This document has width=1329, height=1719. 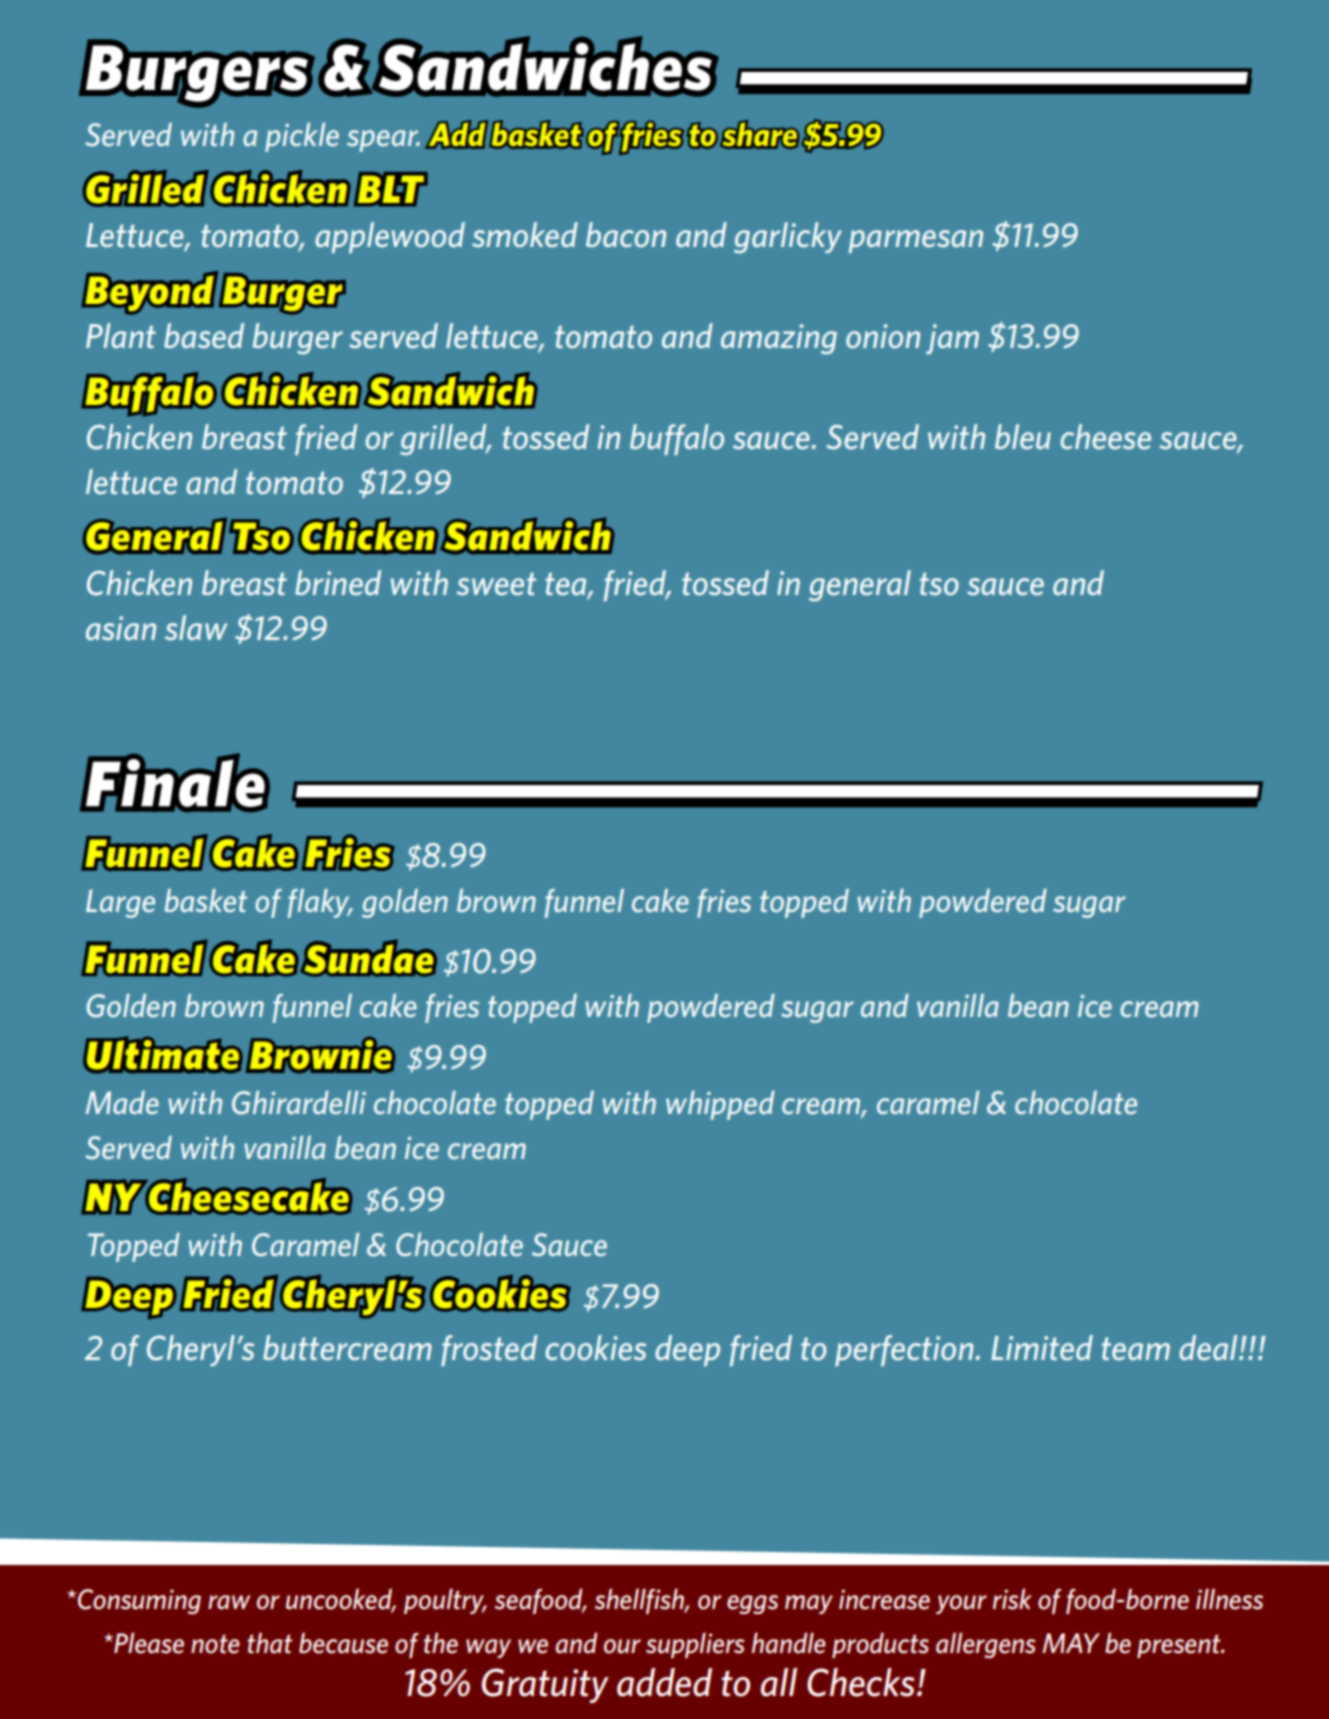 What do you see at coordinates (1136, 1348) in the document?
I see `team` at bounding box center [1136, 1348].
